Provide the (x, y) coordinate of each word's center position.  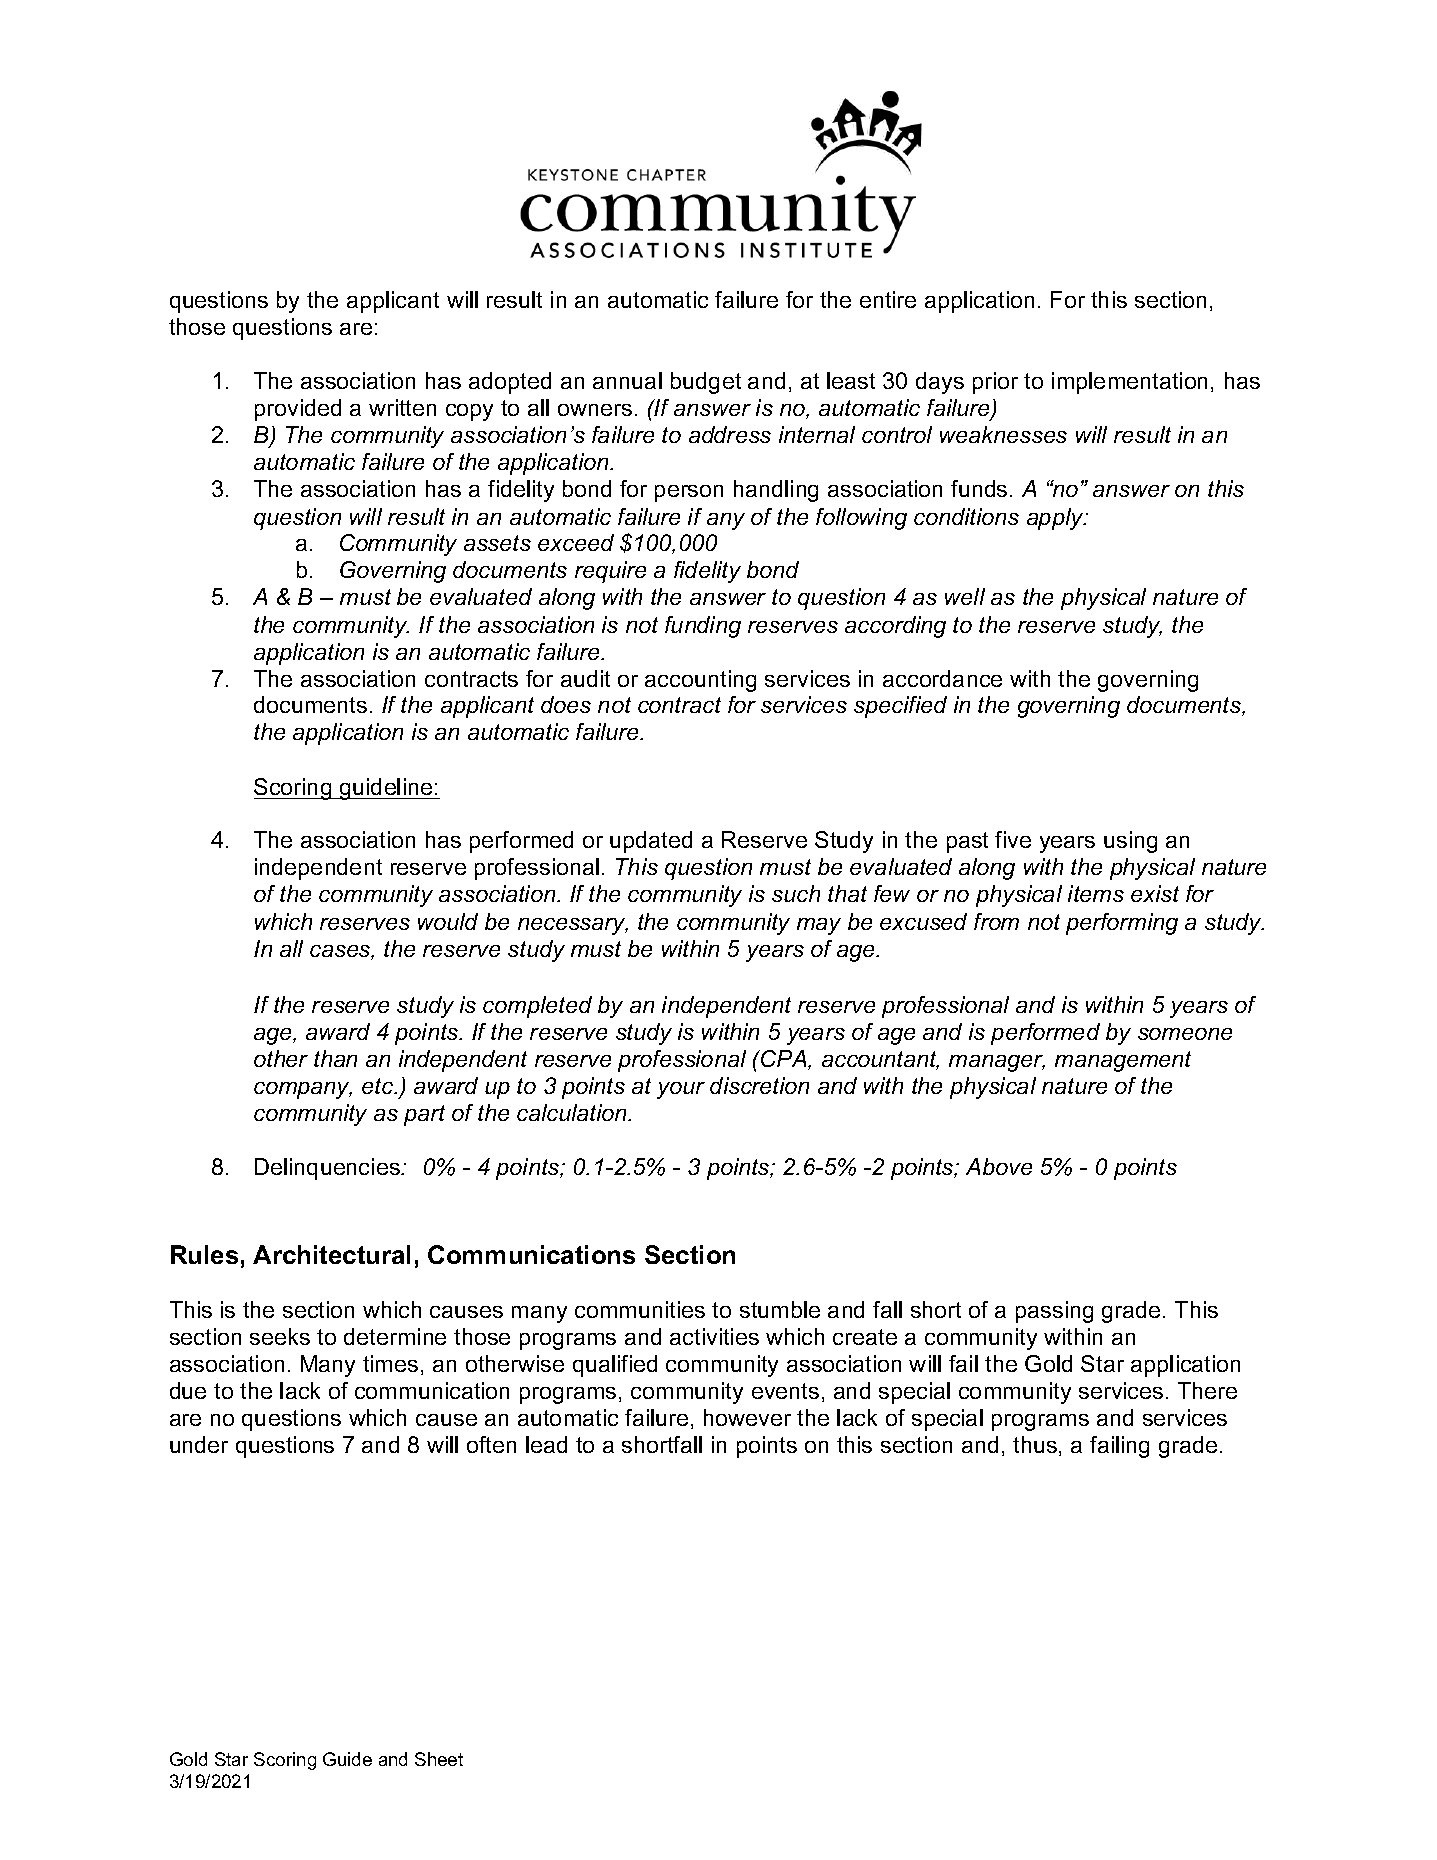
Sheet (439, 1759)
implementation (1129, 383)
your (681, 1090)
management (1123, 1061)
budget (706, 383)
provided (298, 410)
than (335, 1058)
